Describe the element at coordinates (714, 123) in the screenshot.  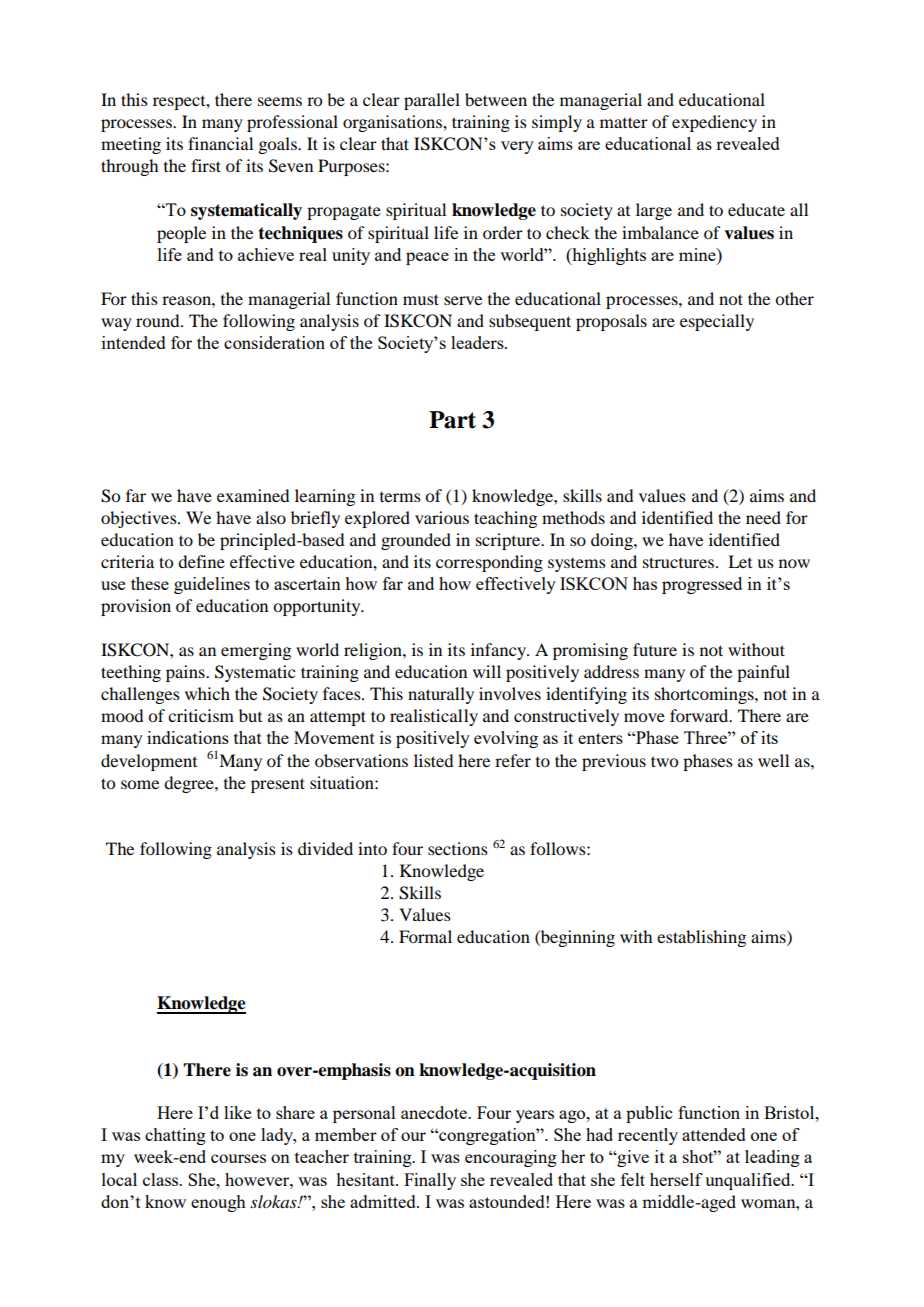
I see `expediency` at that location.
